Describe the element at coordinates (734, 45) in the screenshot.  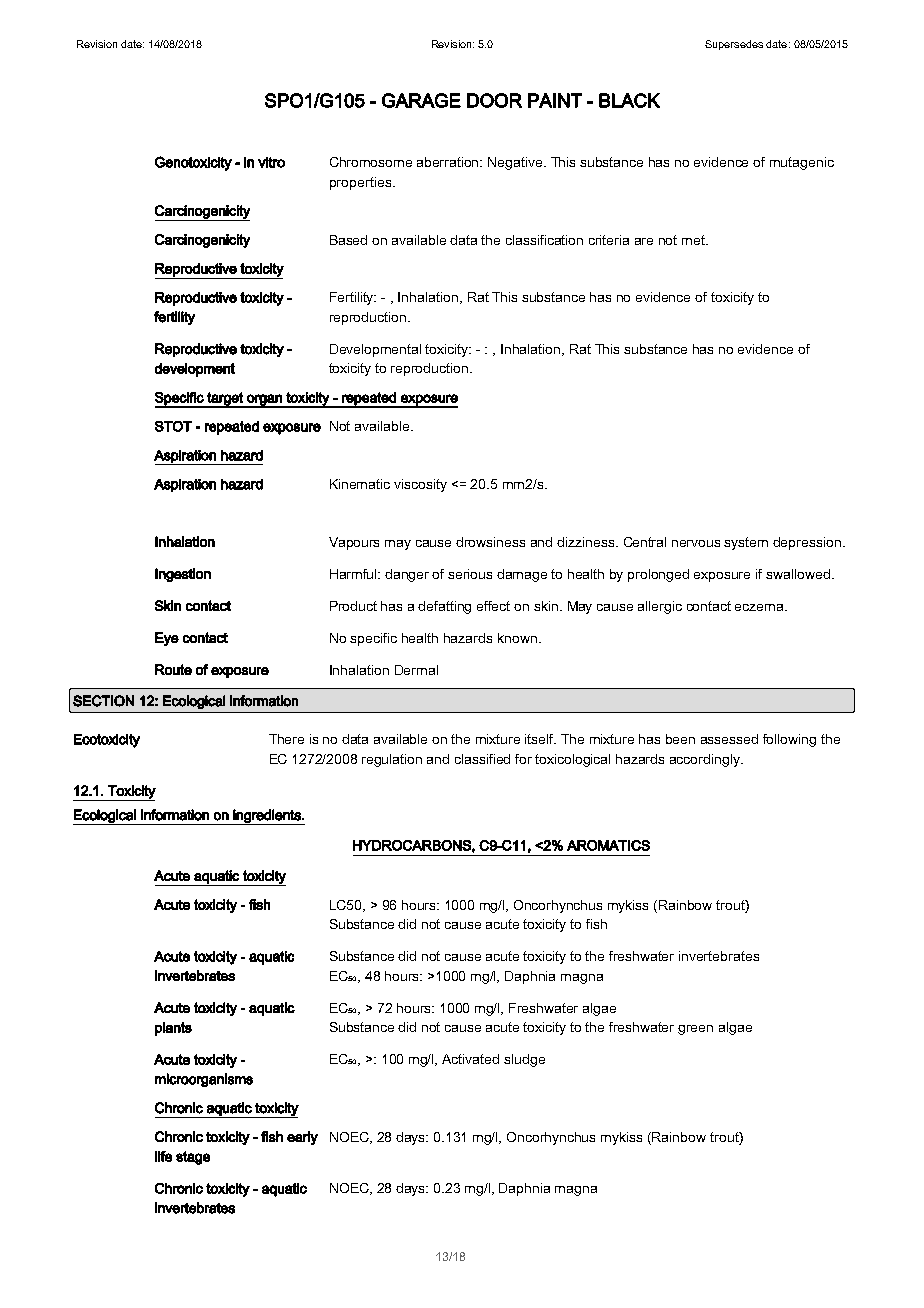
I see `Supersedes` at that location.
